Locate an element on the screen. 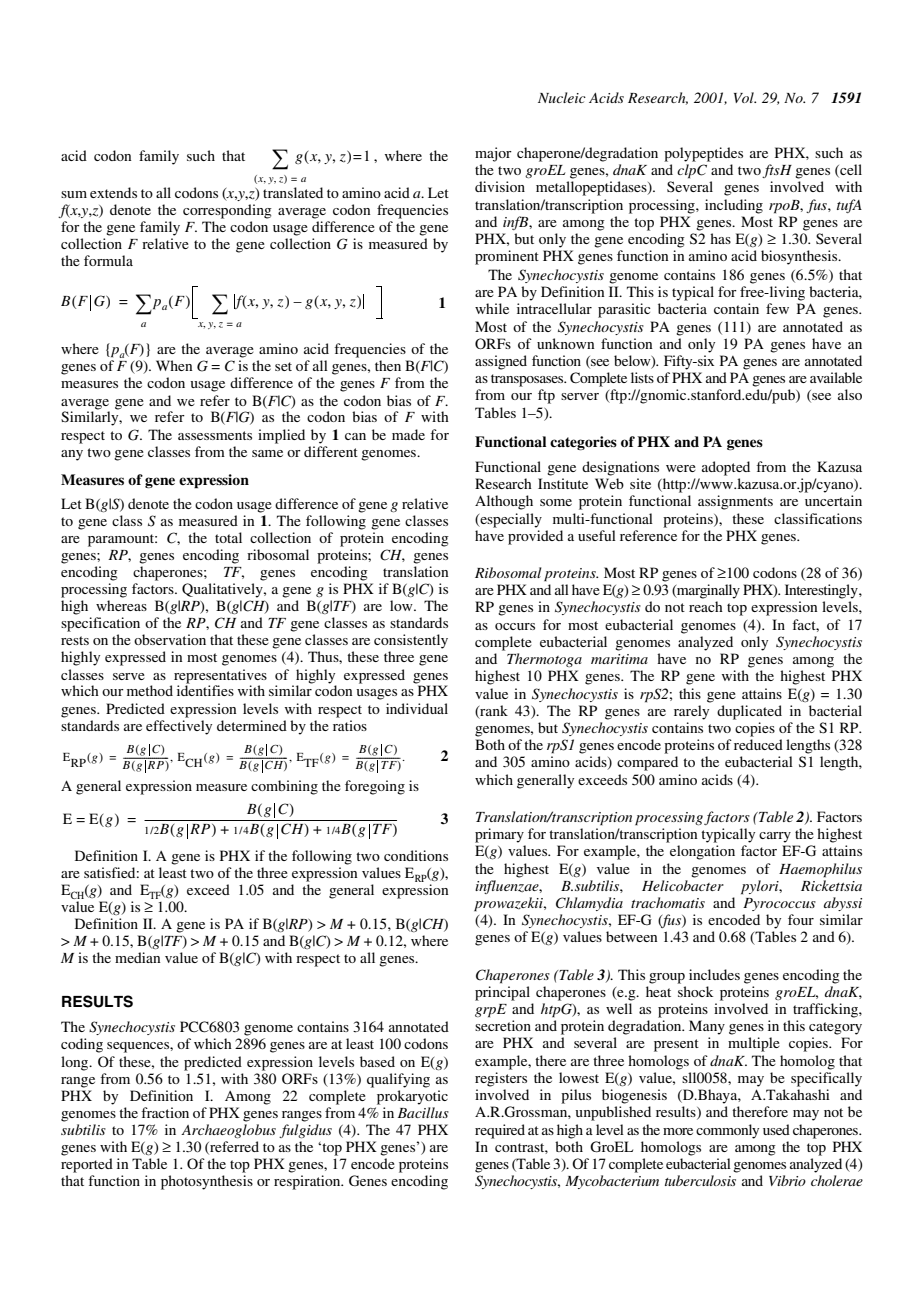  adopted is located at coordinates (726, 468).
